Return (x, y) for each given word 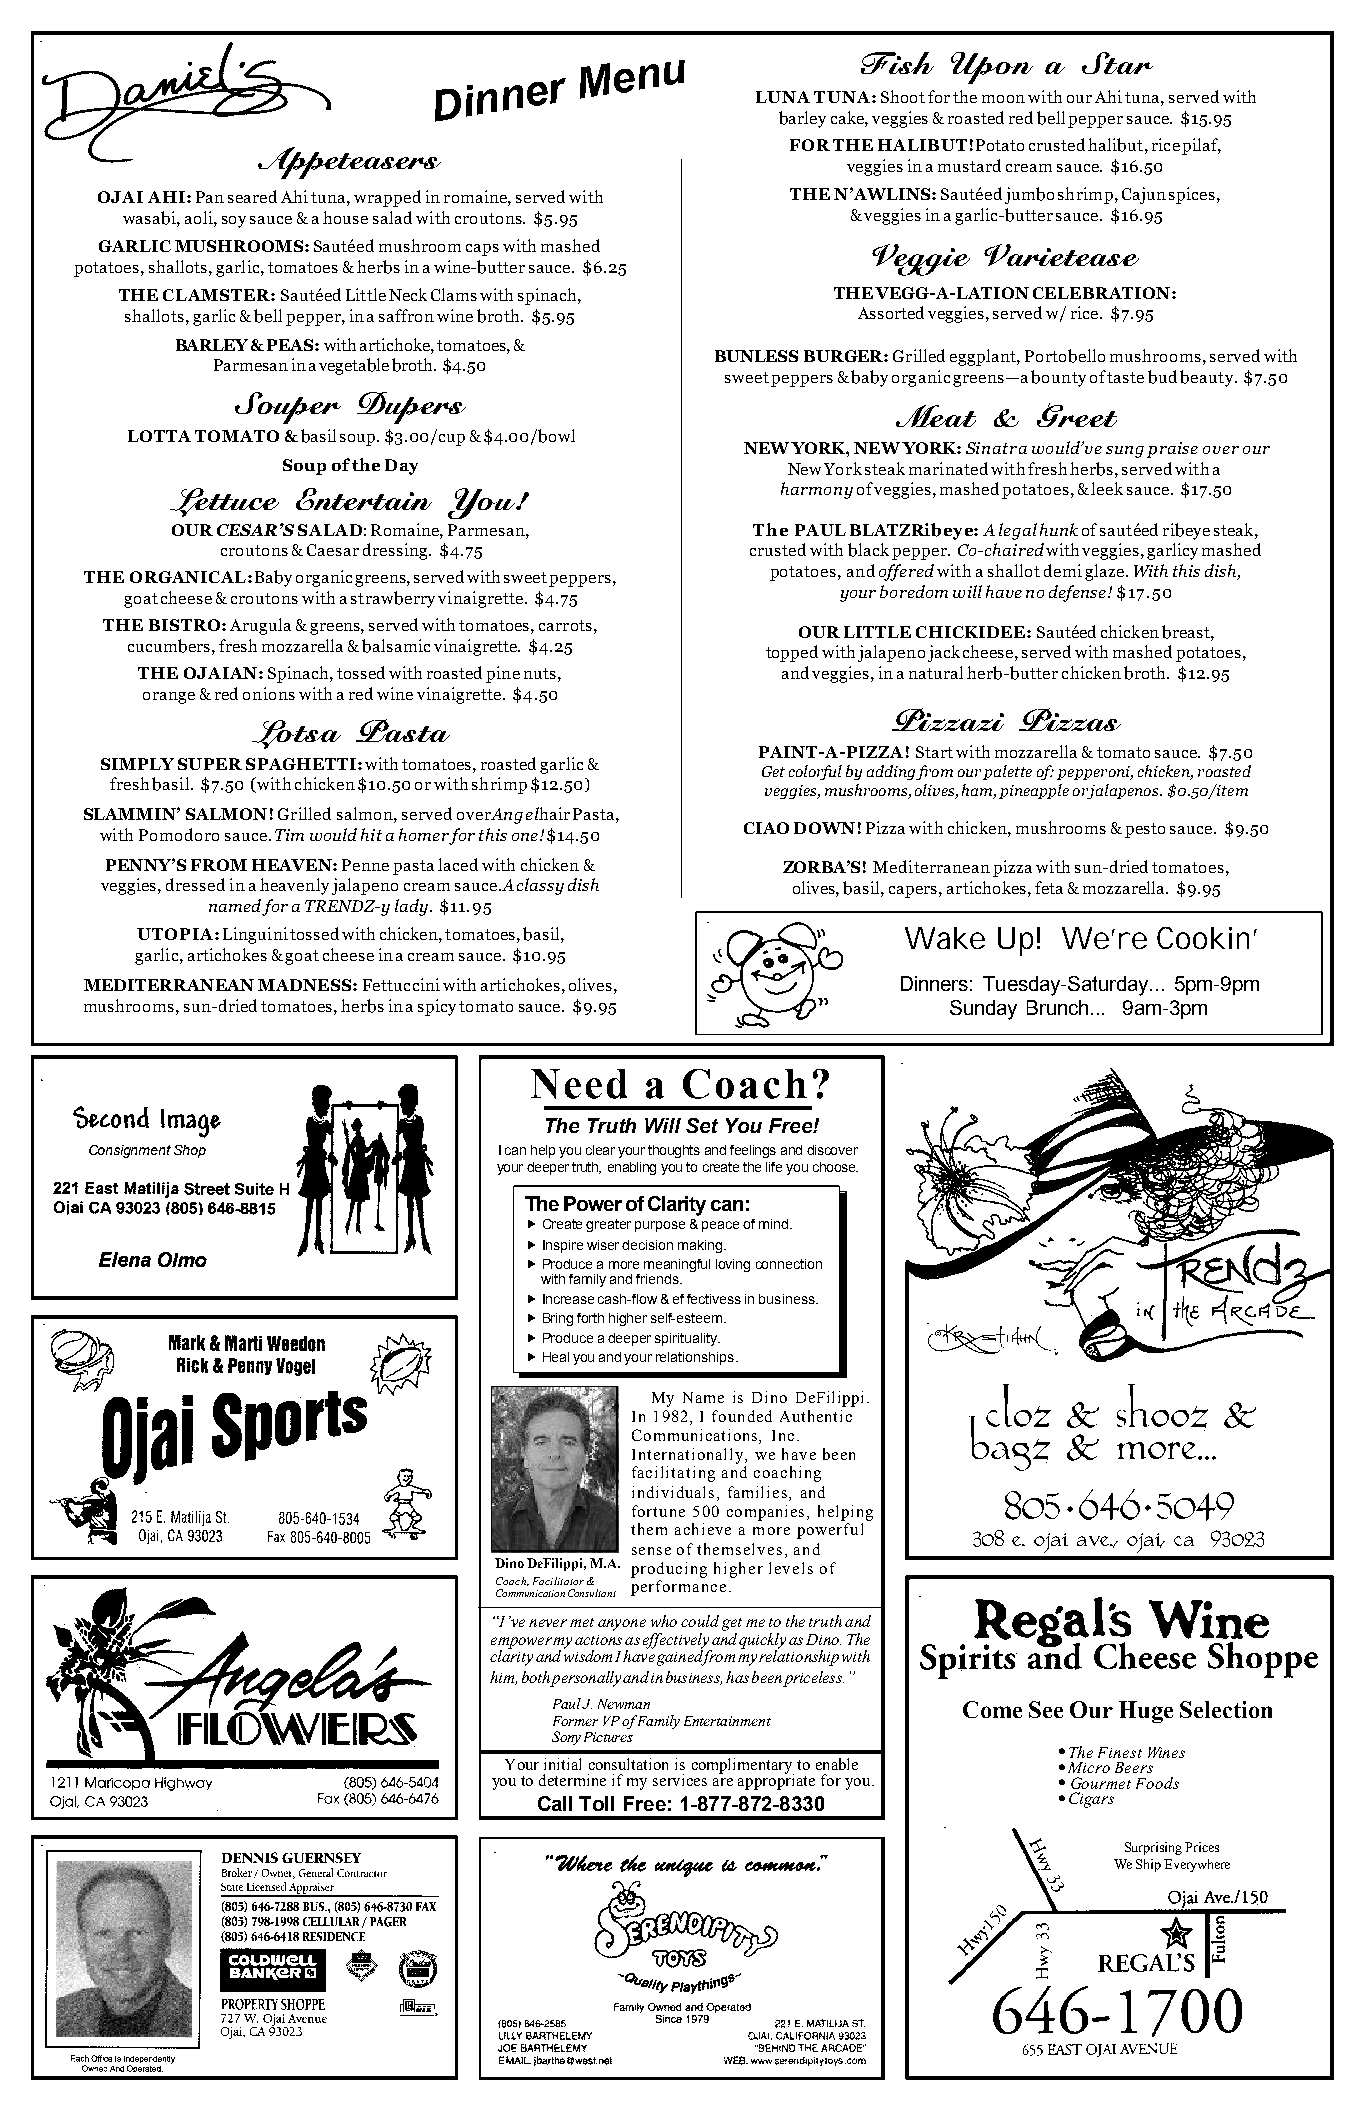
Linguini (255, 935)
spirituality (687, 1339)
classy (540, 886)
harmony (817, 490)
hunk (1059, 529)
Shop (190, 1151)
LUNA (783, 97)
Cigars (1091, 1800)
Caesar (333, 550)
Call (555, 1803)
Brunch (1059, 1007)
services (680, 1780)
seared (252, 196)
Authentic (816, 1416)
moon (1003, 99)
